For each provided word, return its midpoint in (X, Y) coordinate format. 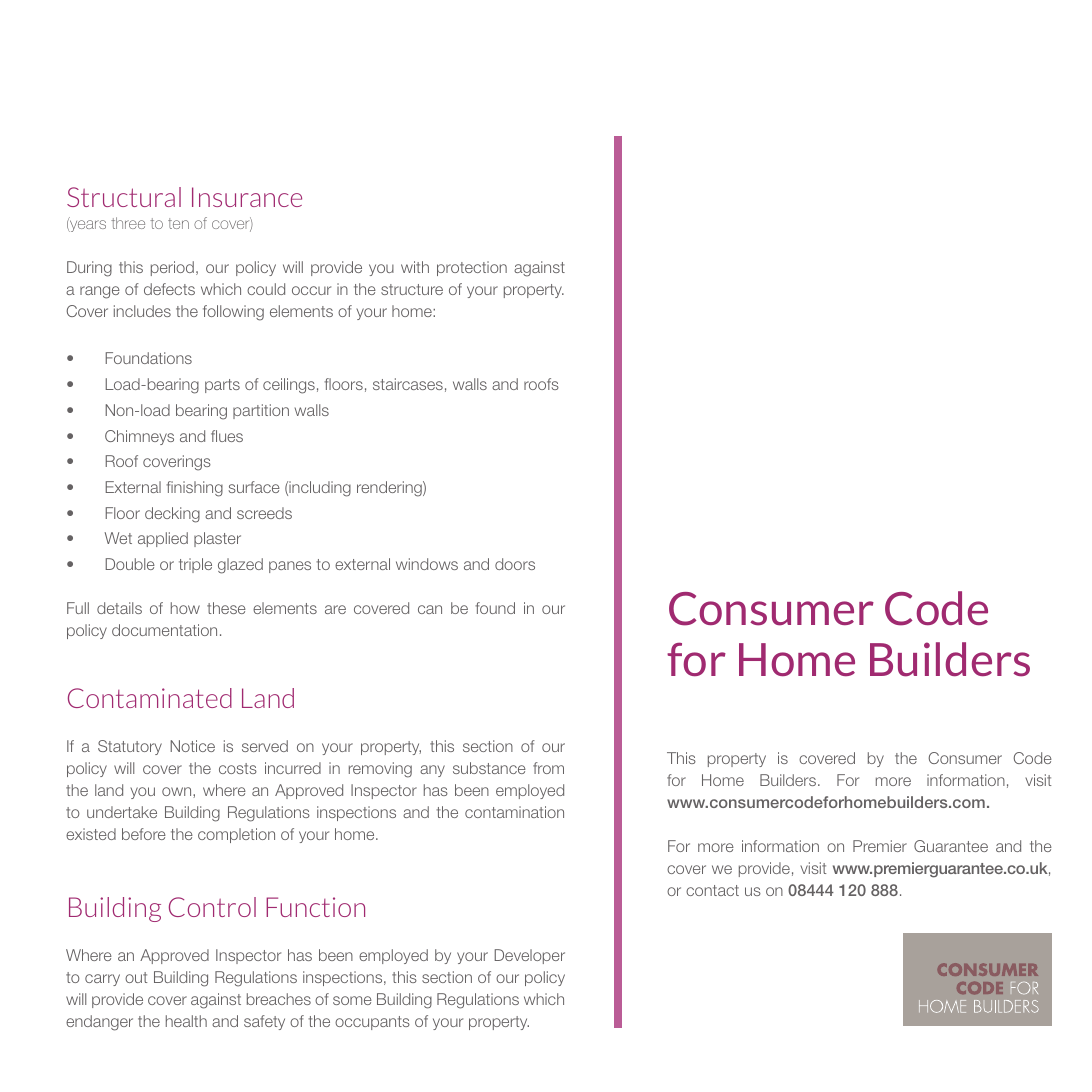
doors (515, 564)
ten (178, 223)
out (136, 977)
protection (472, 268)
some (352, 1000)
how (185, 608)
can (430, 609)
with (415, 267)
